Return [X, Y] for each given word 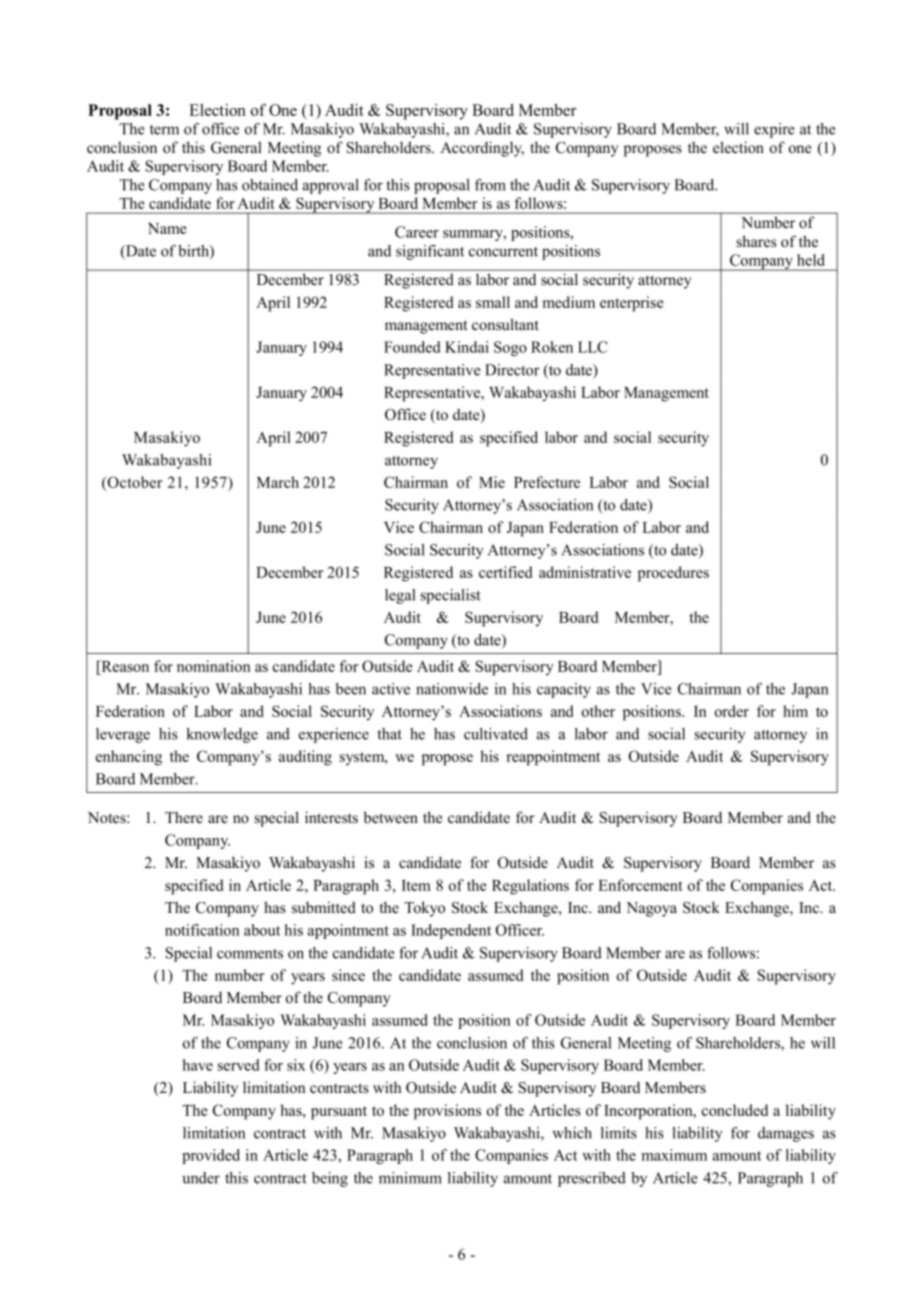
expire [774, 130]
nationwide [452, 689]
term [164, 130]
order [732, 711]
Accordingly [482, 149]
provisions [447, 1112]
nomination [214, 666]
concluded [735, 1110]
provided [211, 1156]
